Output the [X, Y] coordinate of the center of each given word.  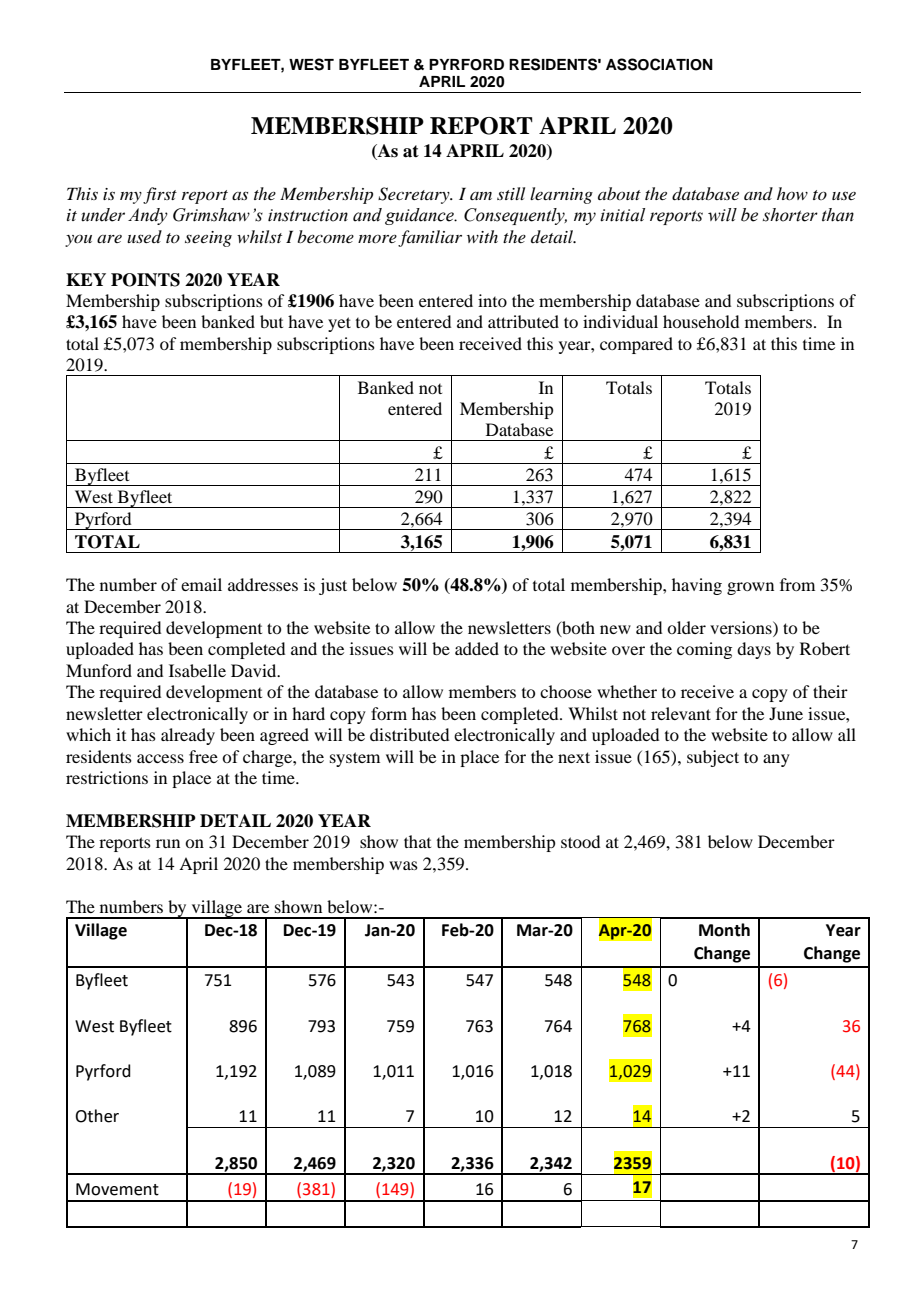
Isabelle [197, 670]
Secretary [415, 195]
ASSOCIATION [659, 64]
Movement [117, 1189]
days [754, 650]
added [477, 648]
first [160, 195]
